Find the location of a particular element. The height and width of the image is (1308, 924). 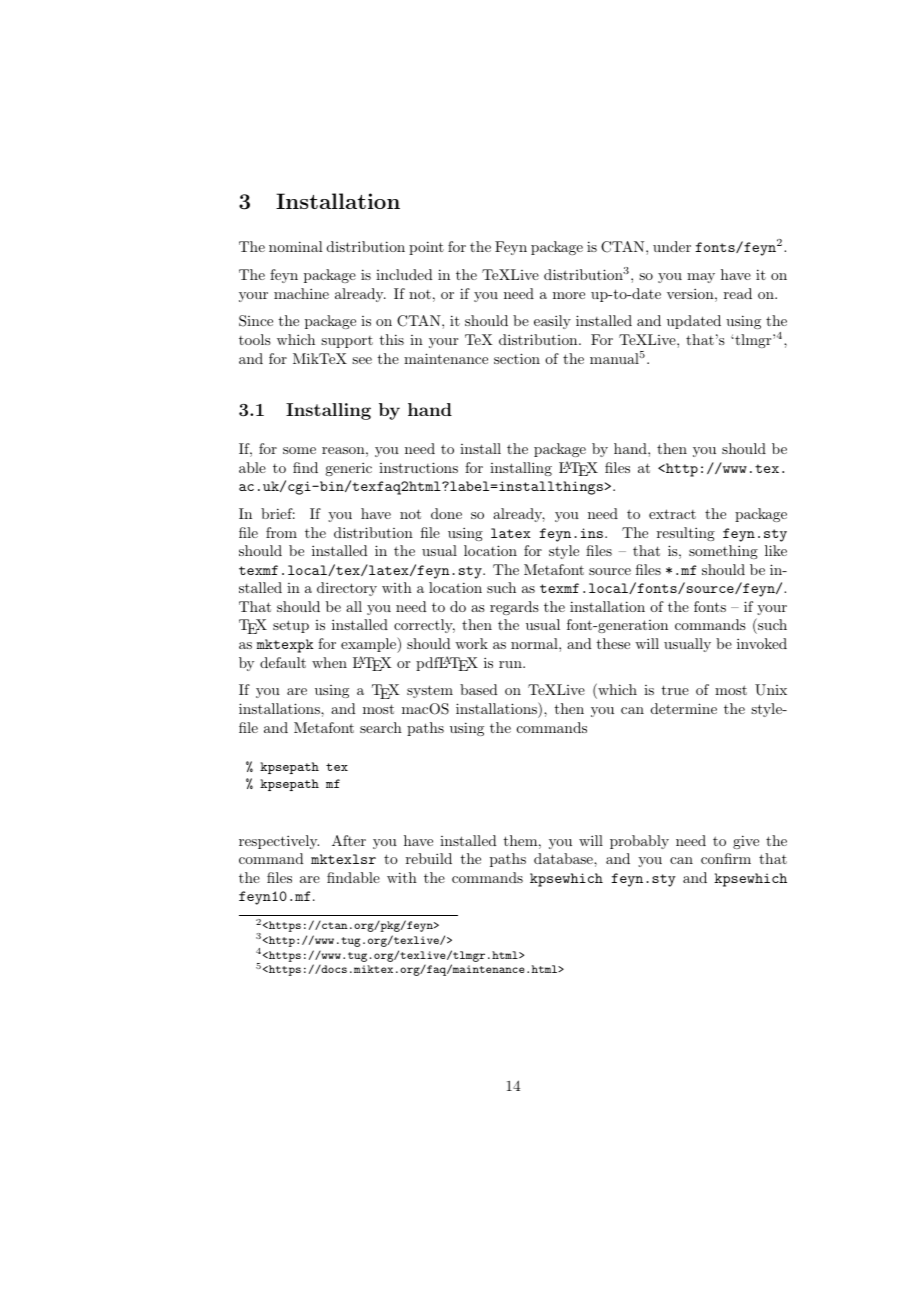

nominal is located at coordinates (296, 246).
